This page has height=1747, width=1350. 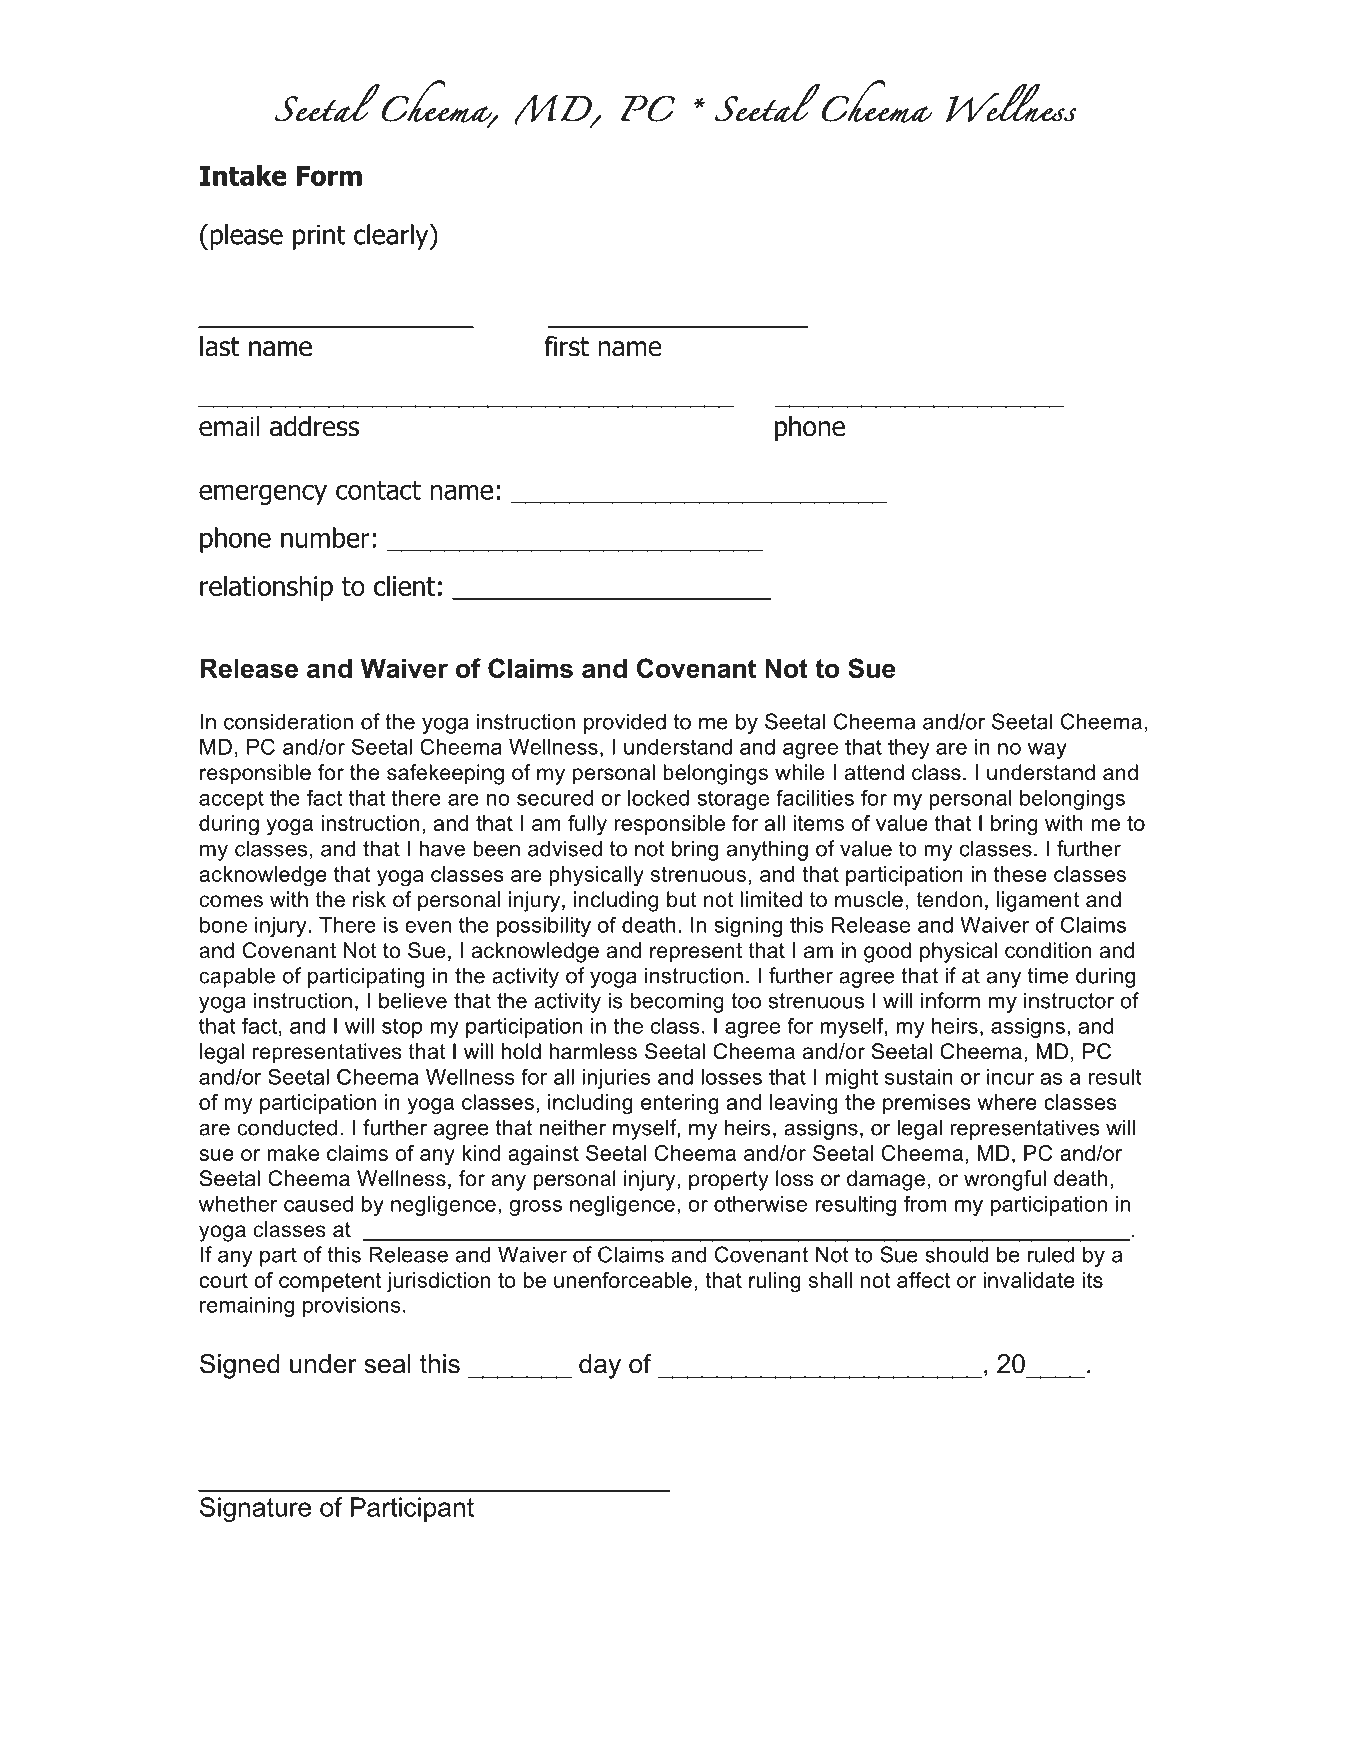 I want to click on Signature, so click(x=255, y=1509).
